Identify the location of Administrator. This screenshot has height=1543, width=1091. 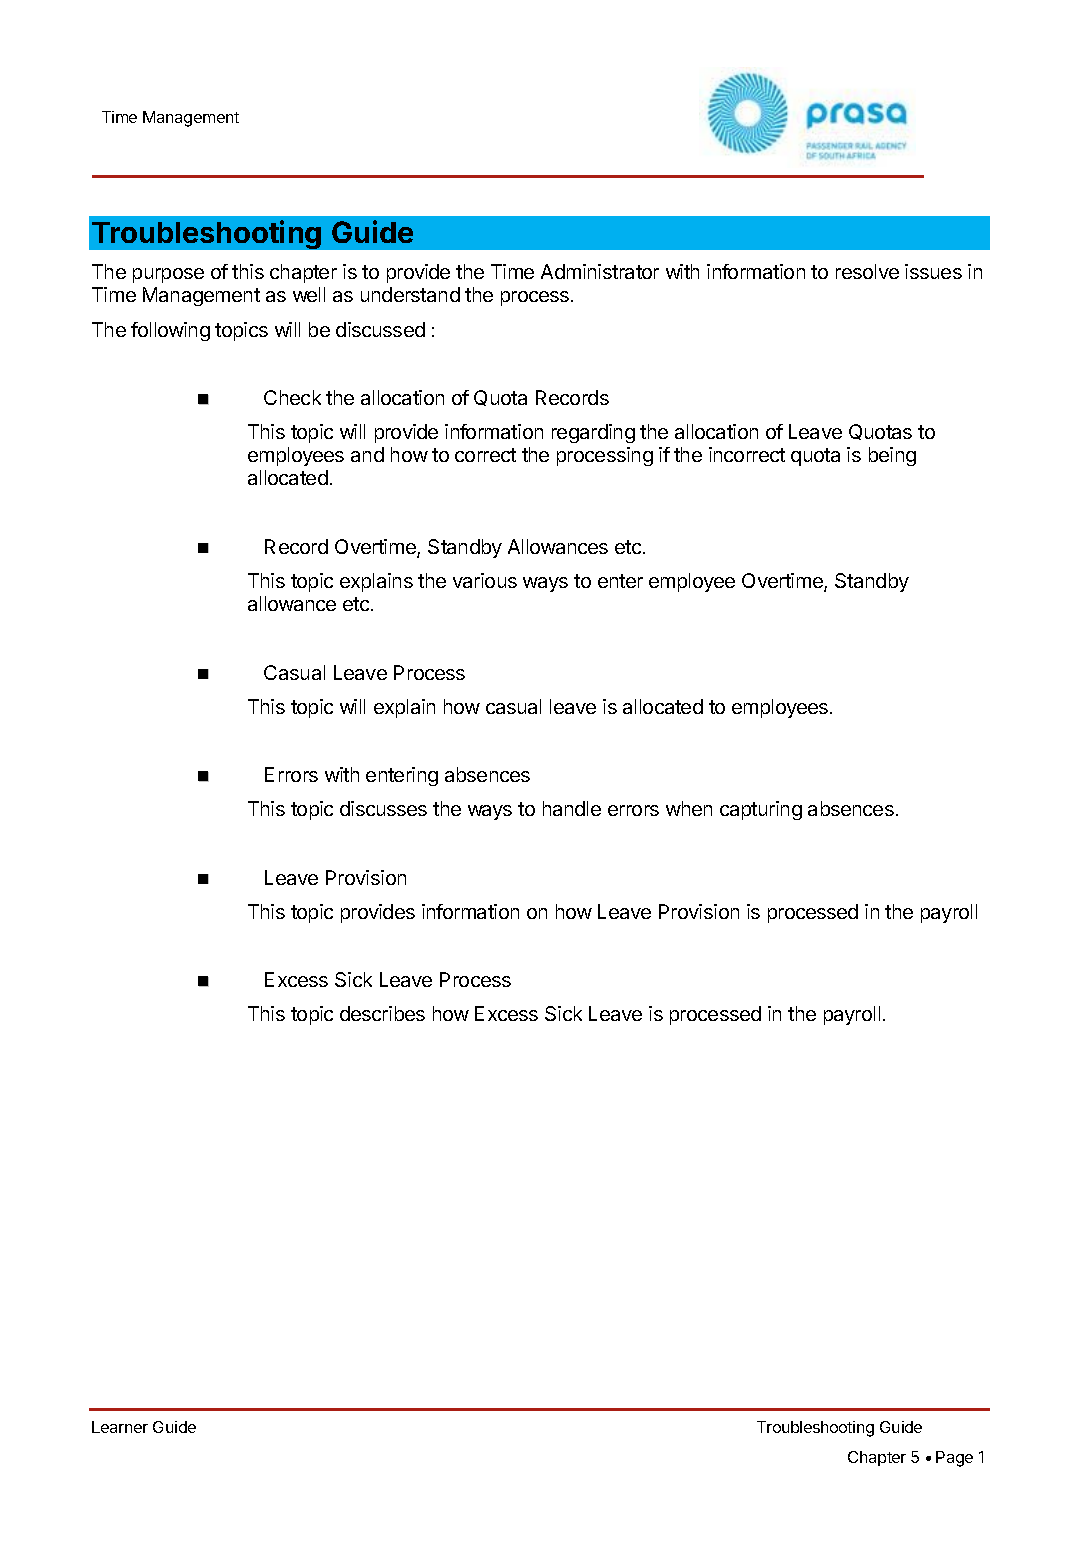
(600, 271).
